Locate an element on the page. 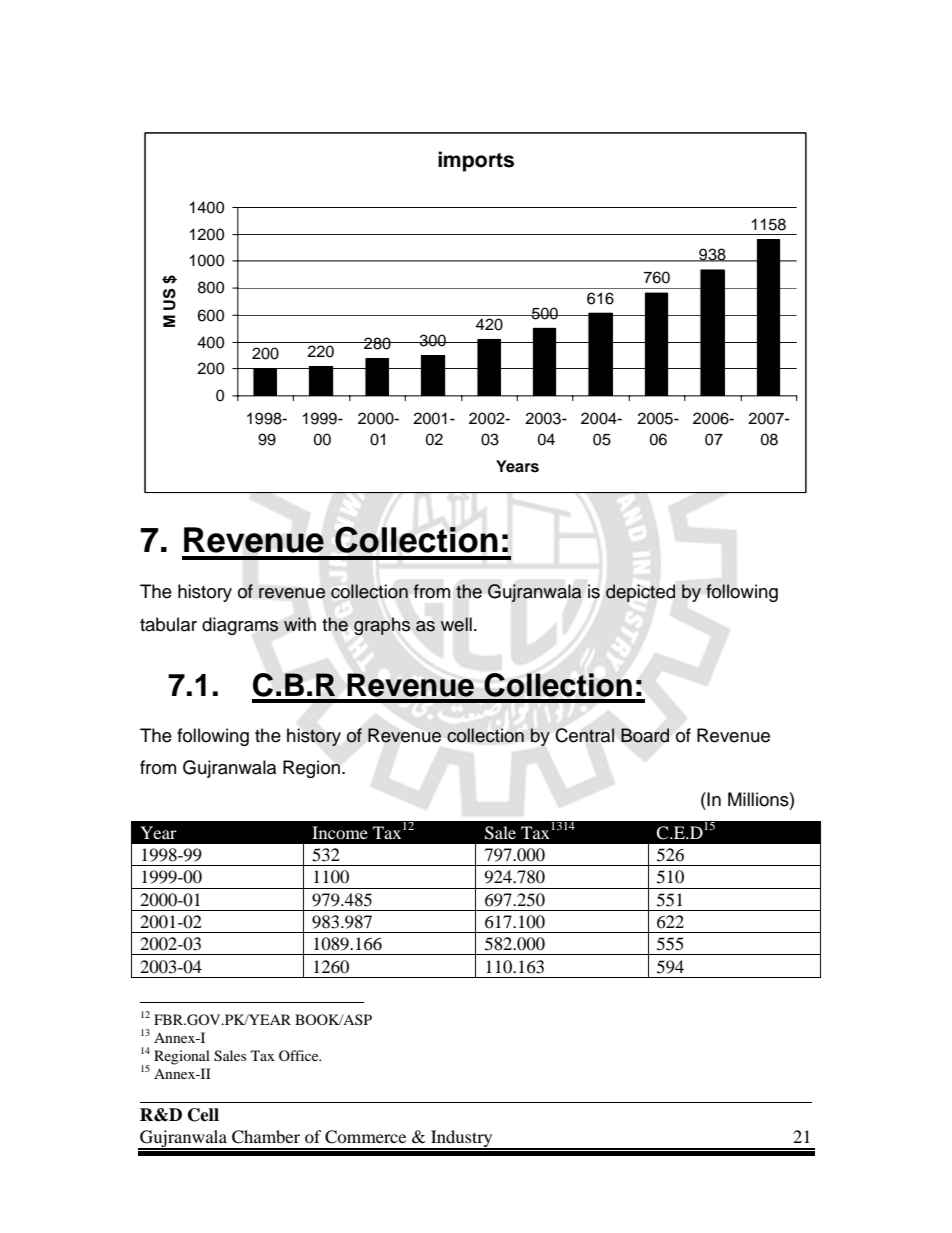 Image resolution: width=952 pixels, height=1233 pixels. imports is located at coordinates (476, 161).
